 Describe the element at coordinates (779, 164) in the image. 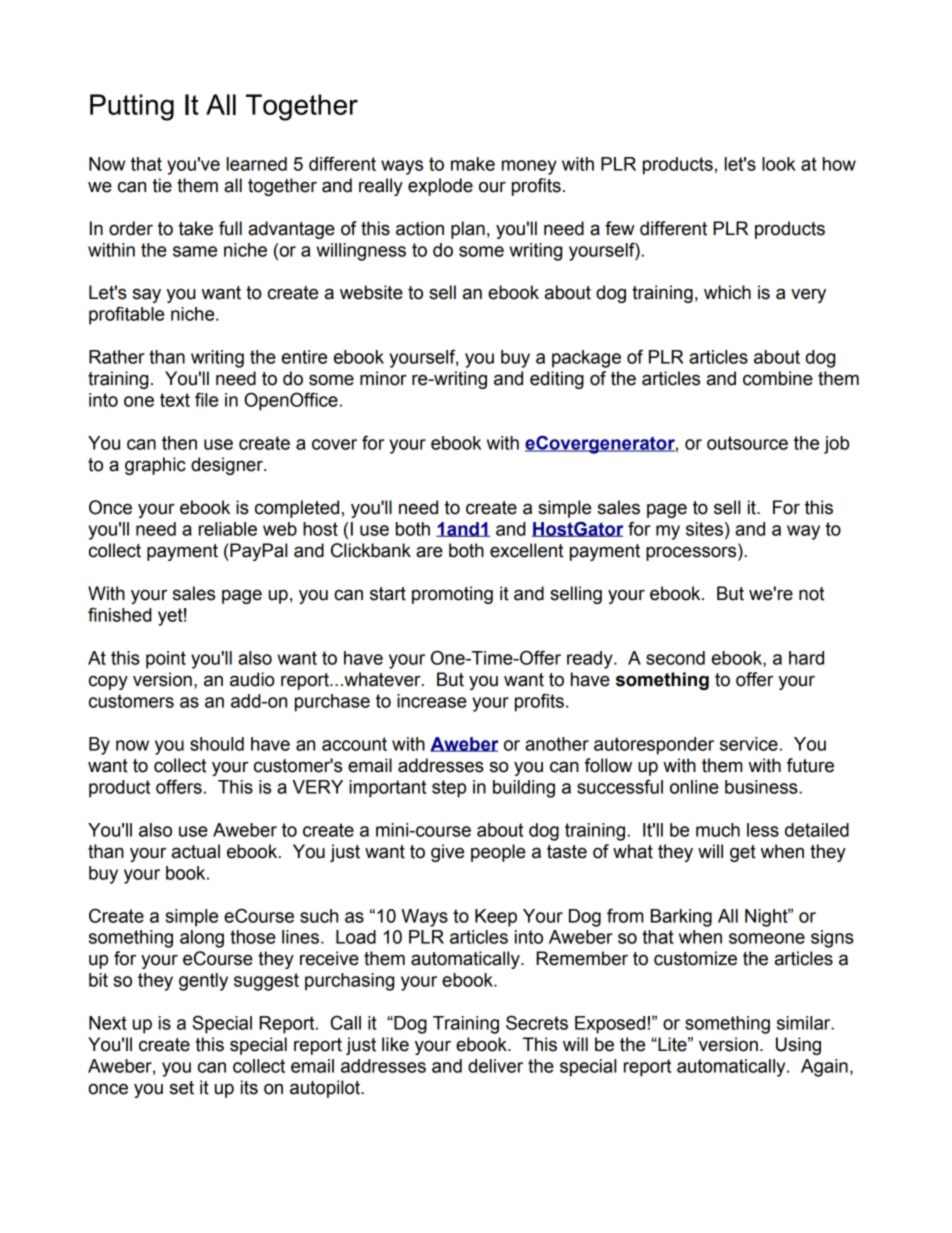

I see `look` at that location.
